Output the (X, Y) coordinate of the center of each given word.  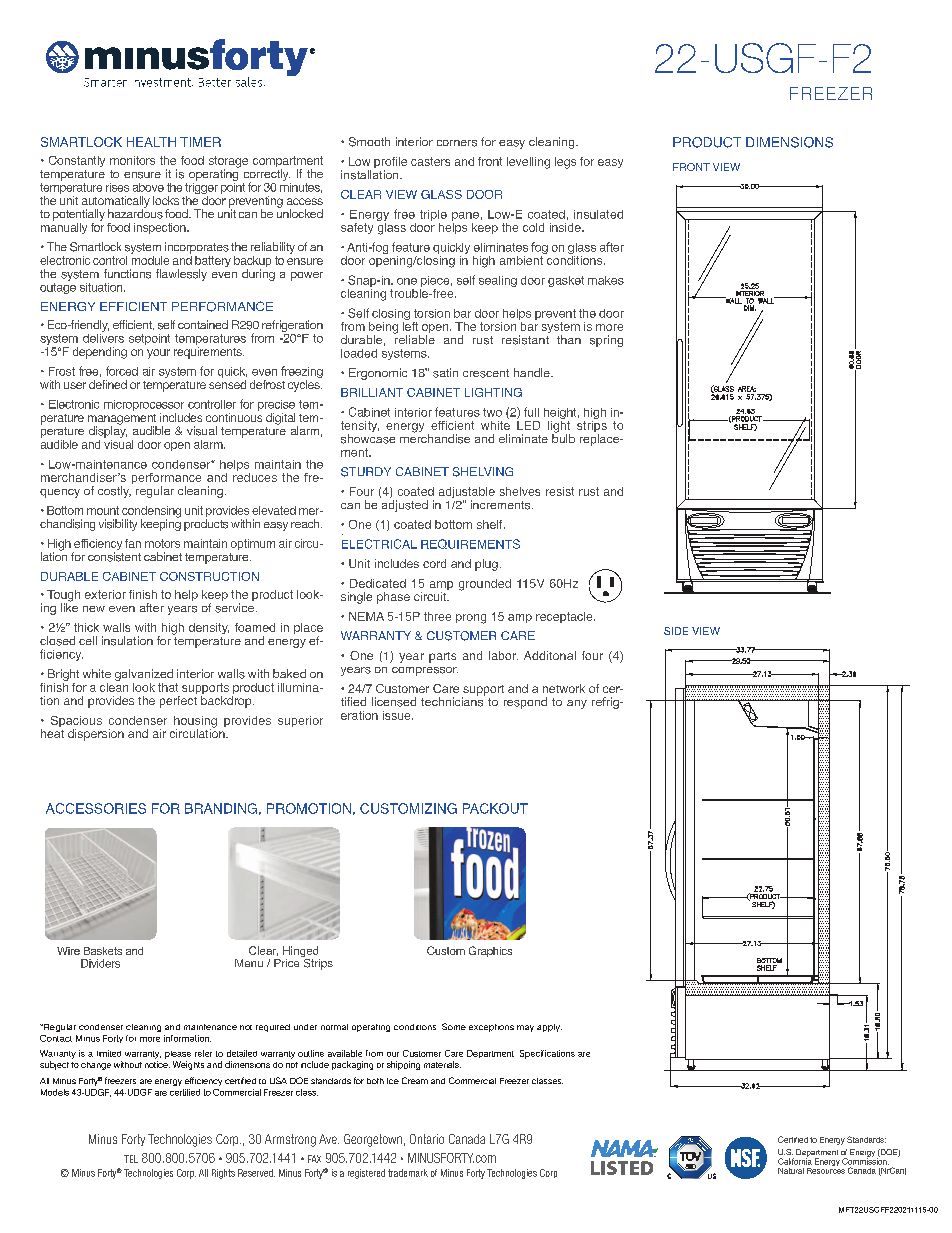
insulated (598, 214)
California (795, 1160)
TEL (131, 1159)
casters (430, 161)
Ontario (427, 1139)
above (148, 187)
